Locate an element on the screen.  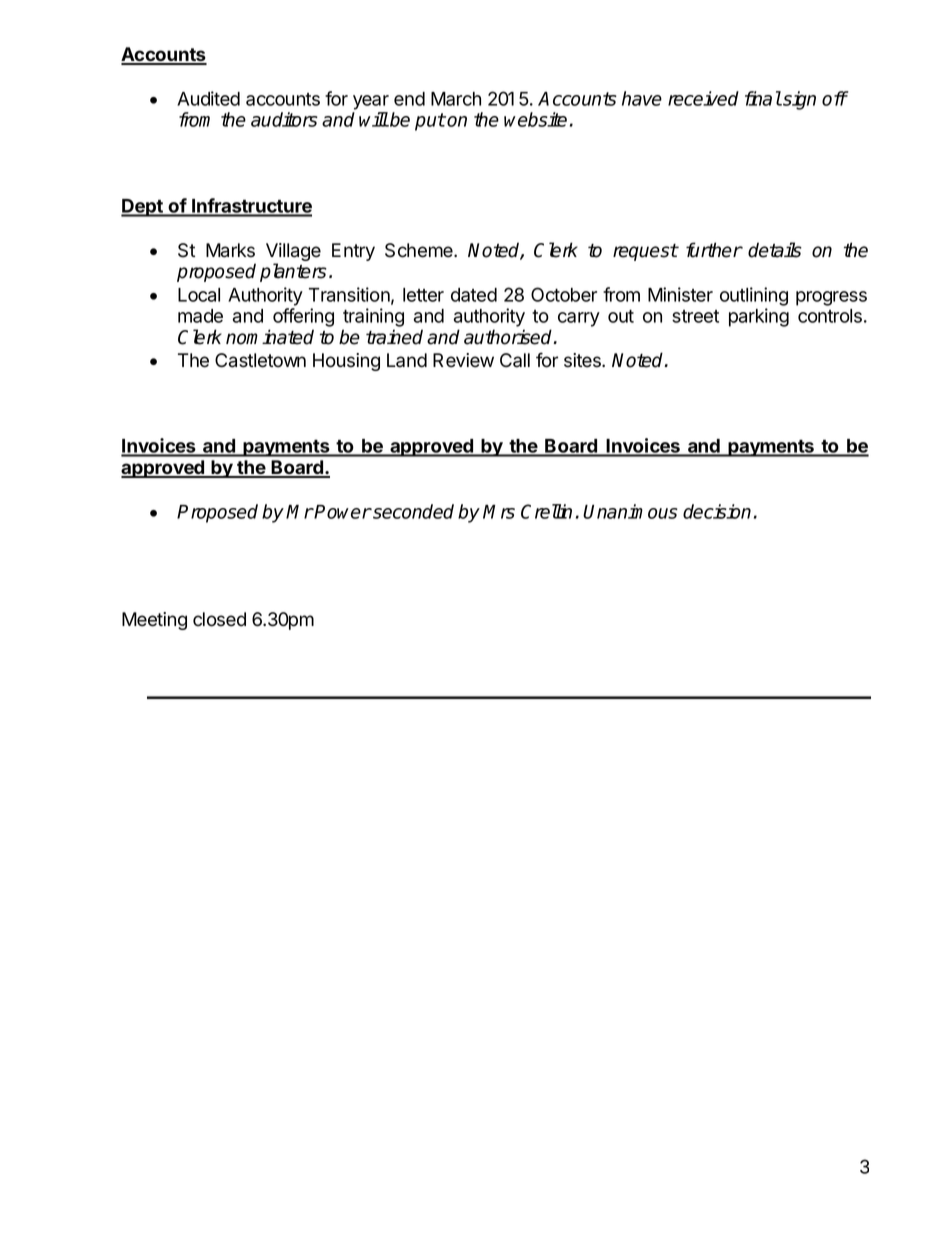
Scheme is located at coordinates (420, 250).
